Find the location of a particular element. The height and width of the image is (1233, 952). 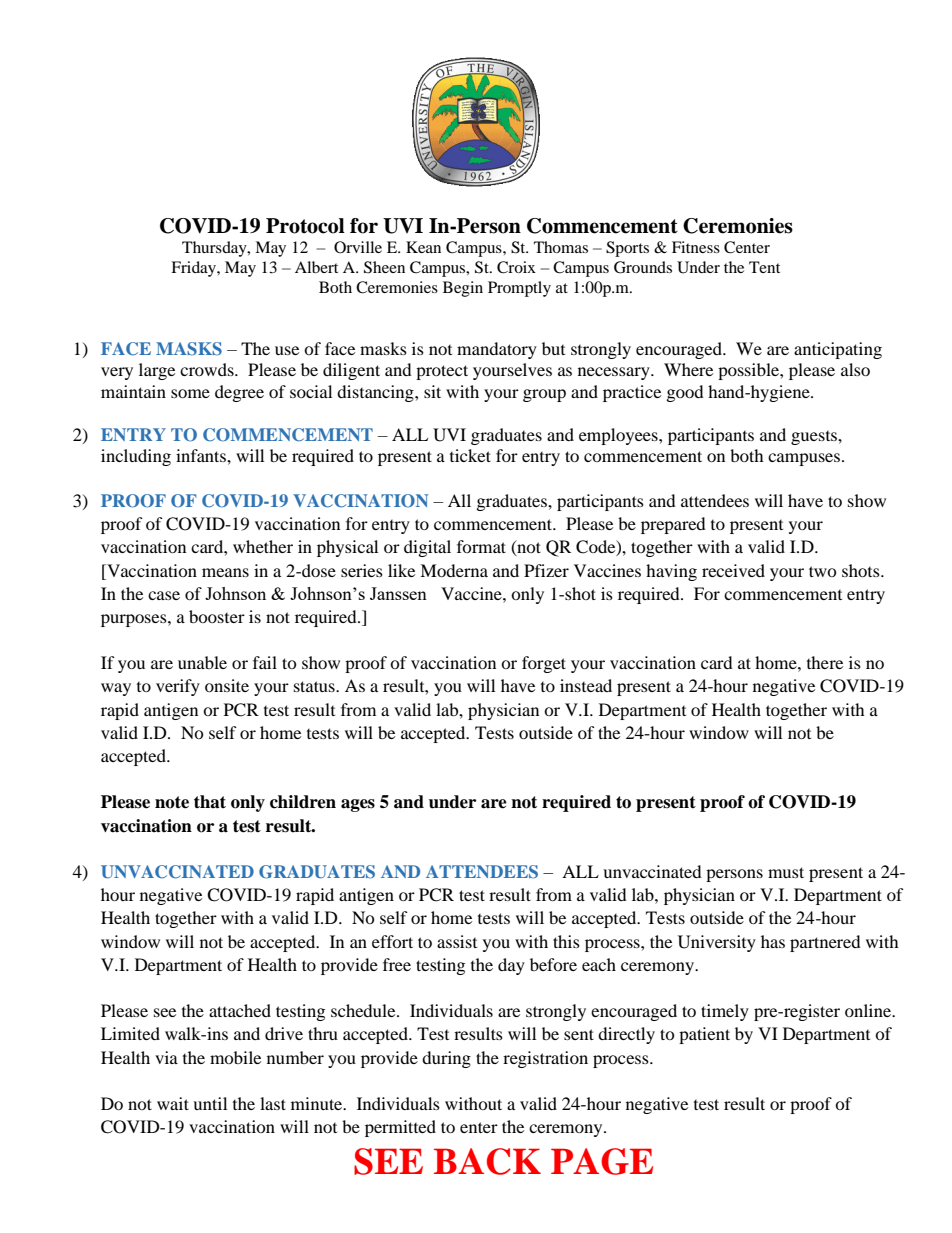

that is located at coordinates (210, 802).
